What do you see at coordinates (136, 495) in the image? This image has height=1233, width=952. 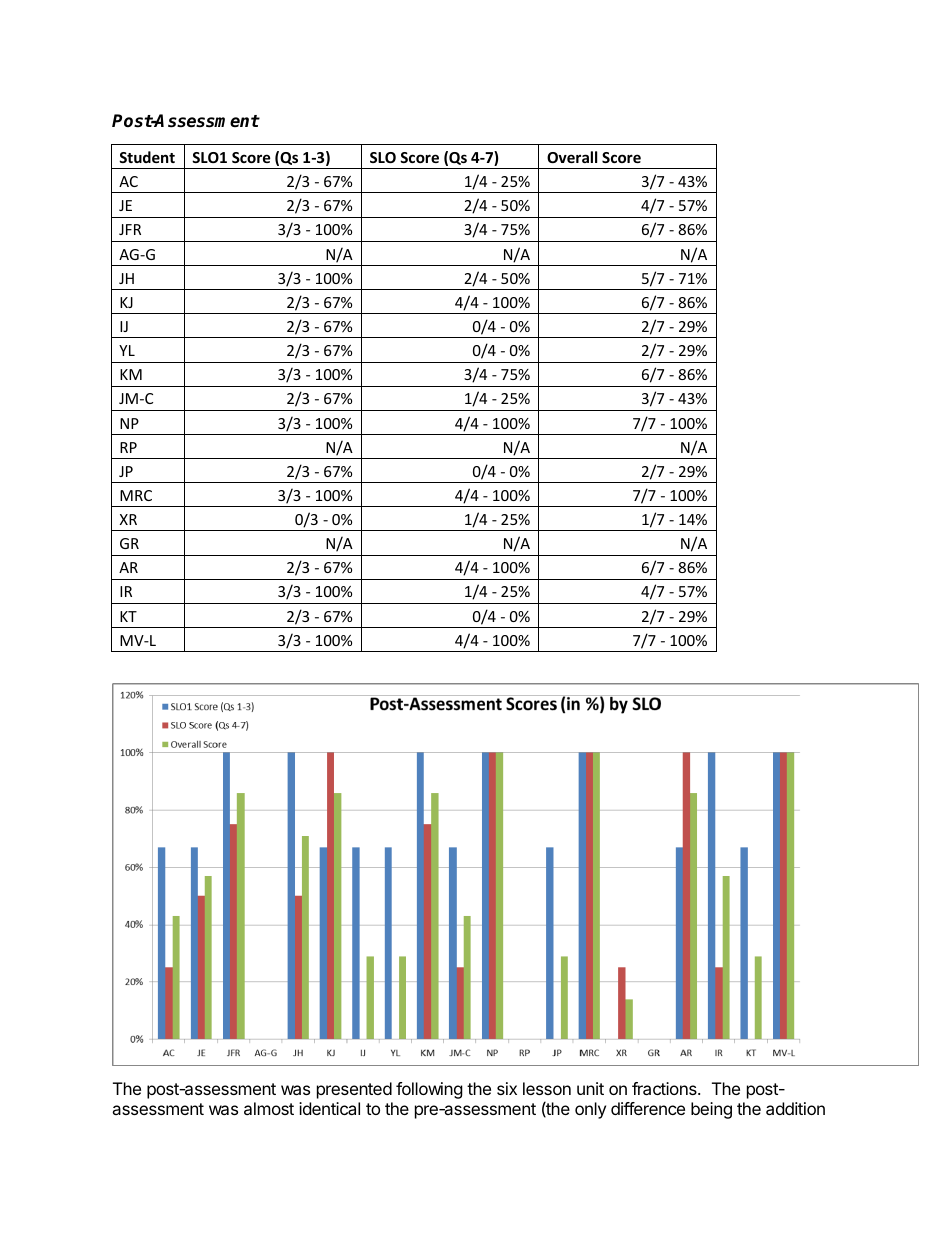 I see `MRC` at bounding box center [136, 495].
